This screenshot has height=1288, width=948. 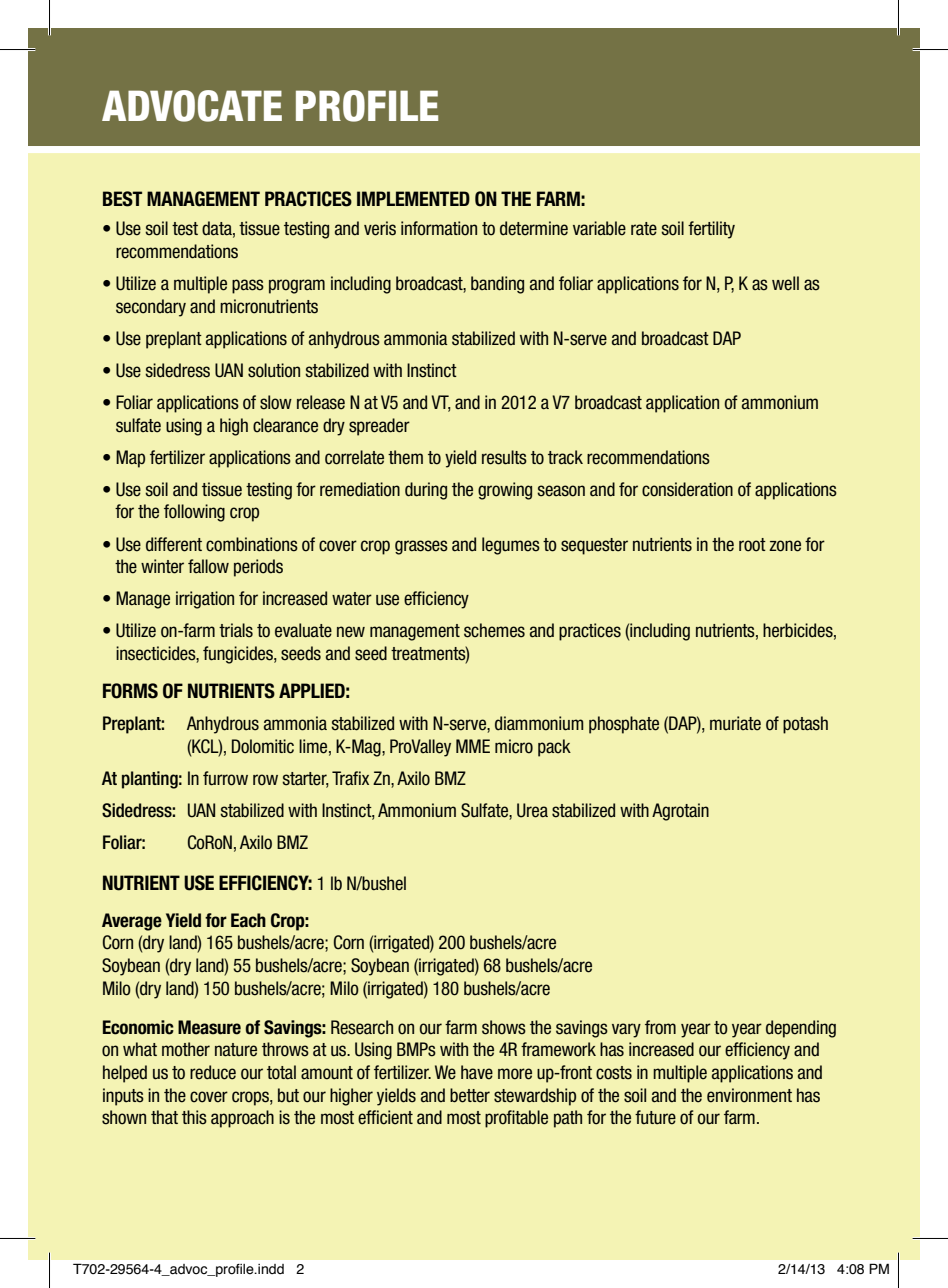 What do you see at coordinates (236, 630) in the screenshot?
I see `trials` at bounding box center [236, 630].
